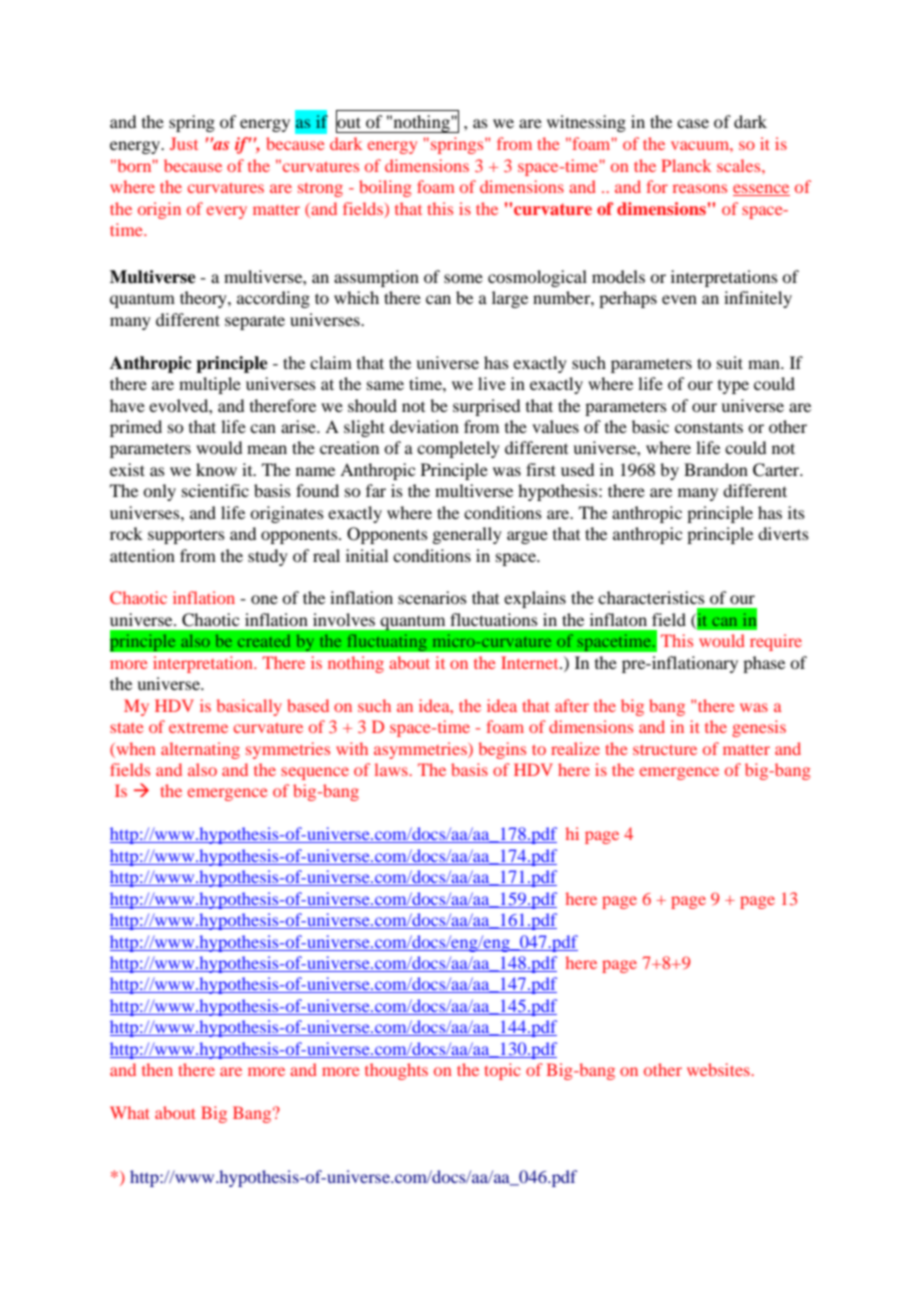  I want to click on Just, so click(184, 143).
